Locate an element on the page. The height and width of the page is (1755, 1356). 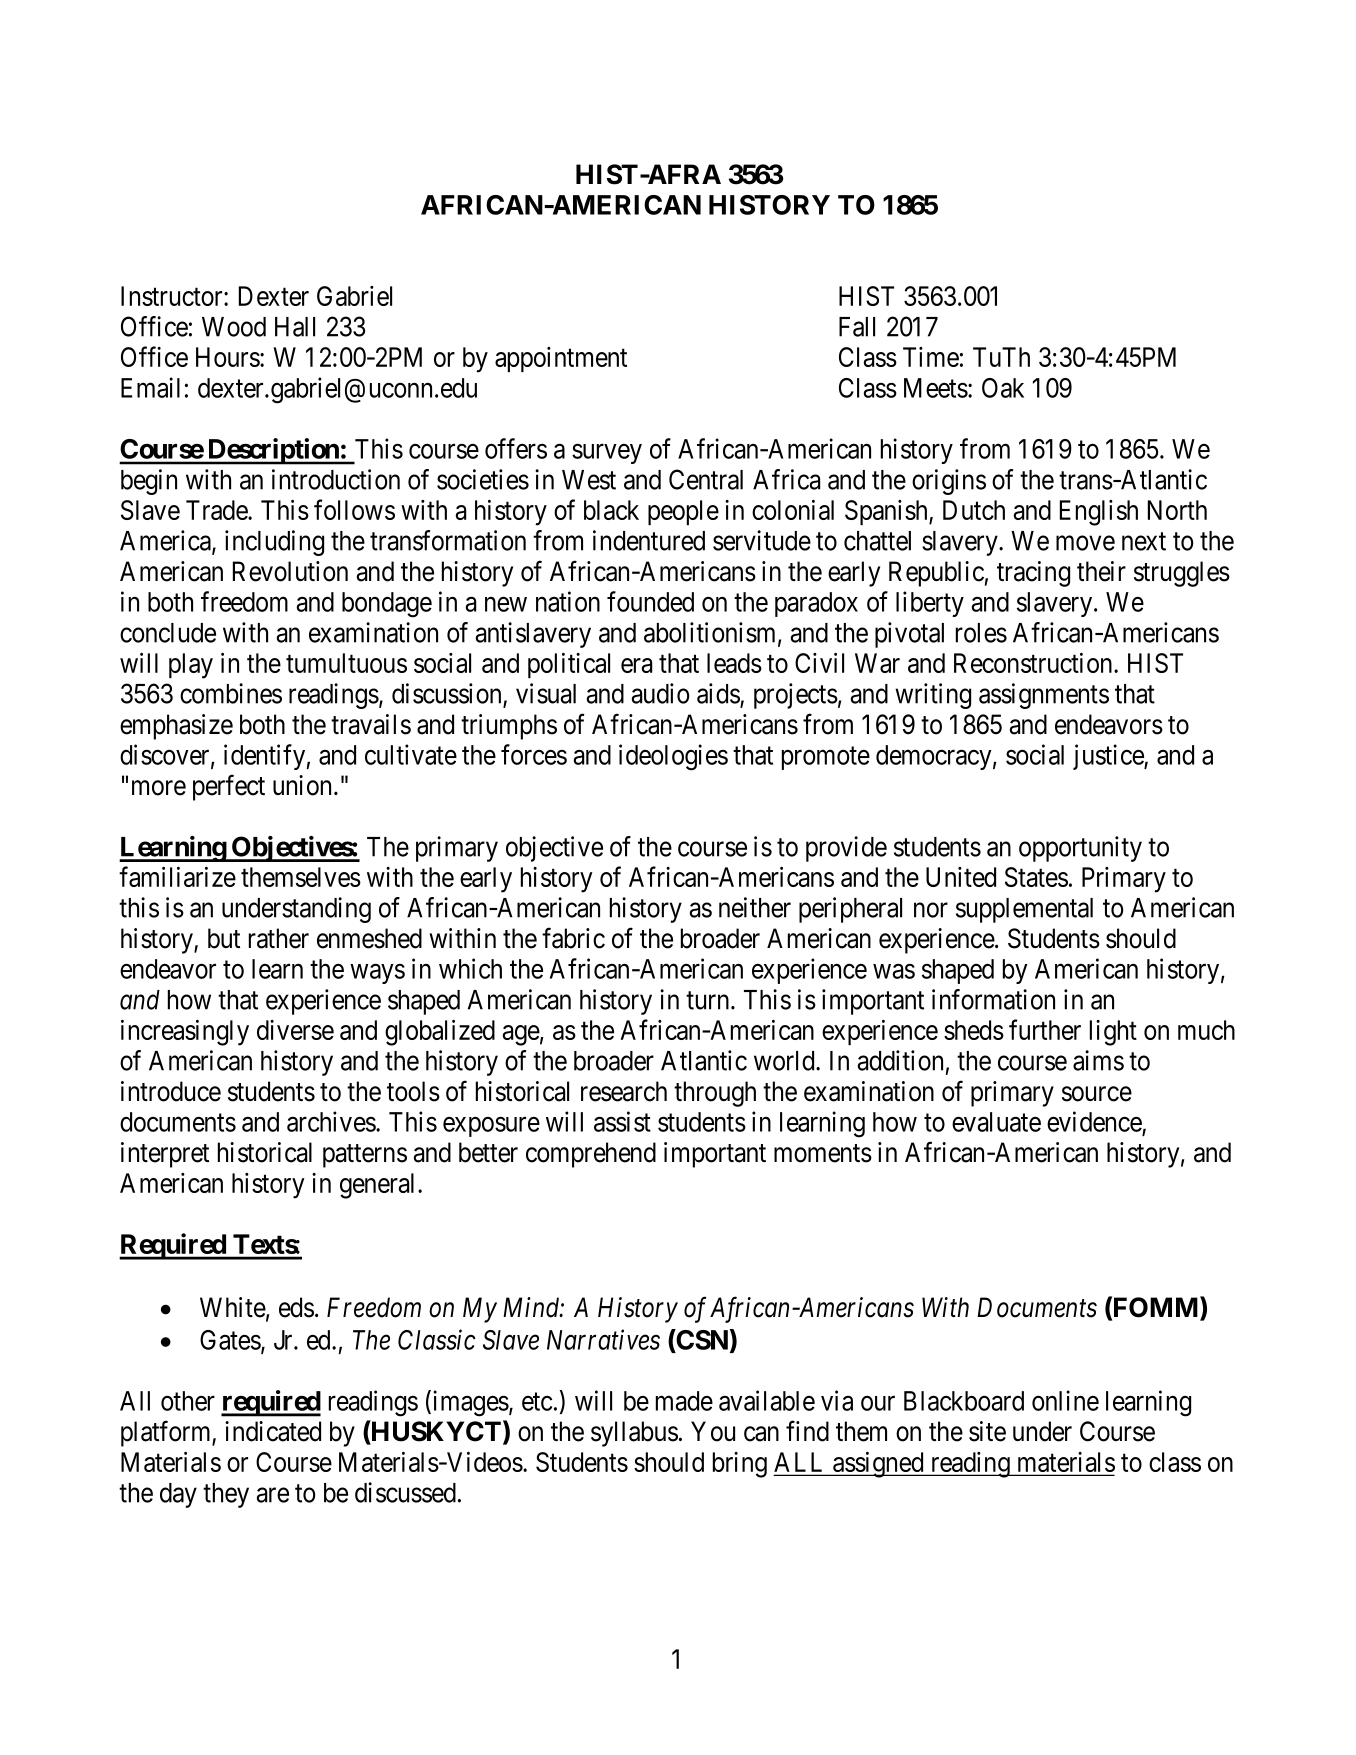
source is located at coordinates (1097, 1094).
